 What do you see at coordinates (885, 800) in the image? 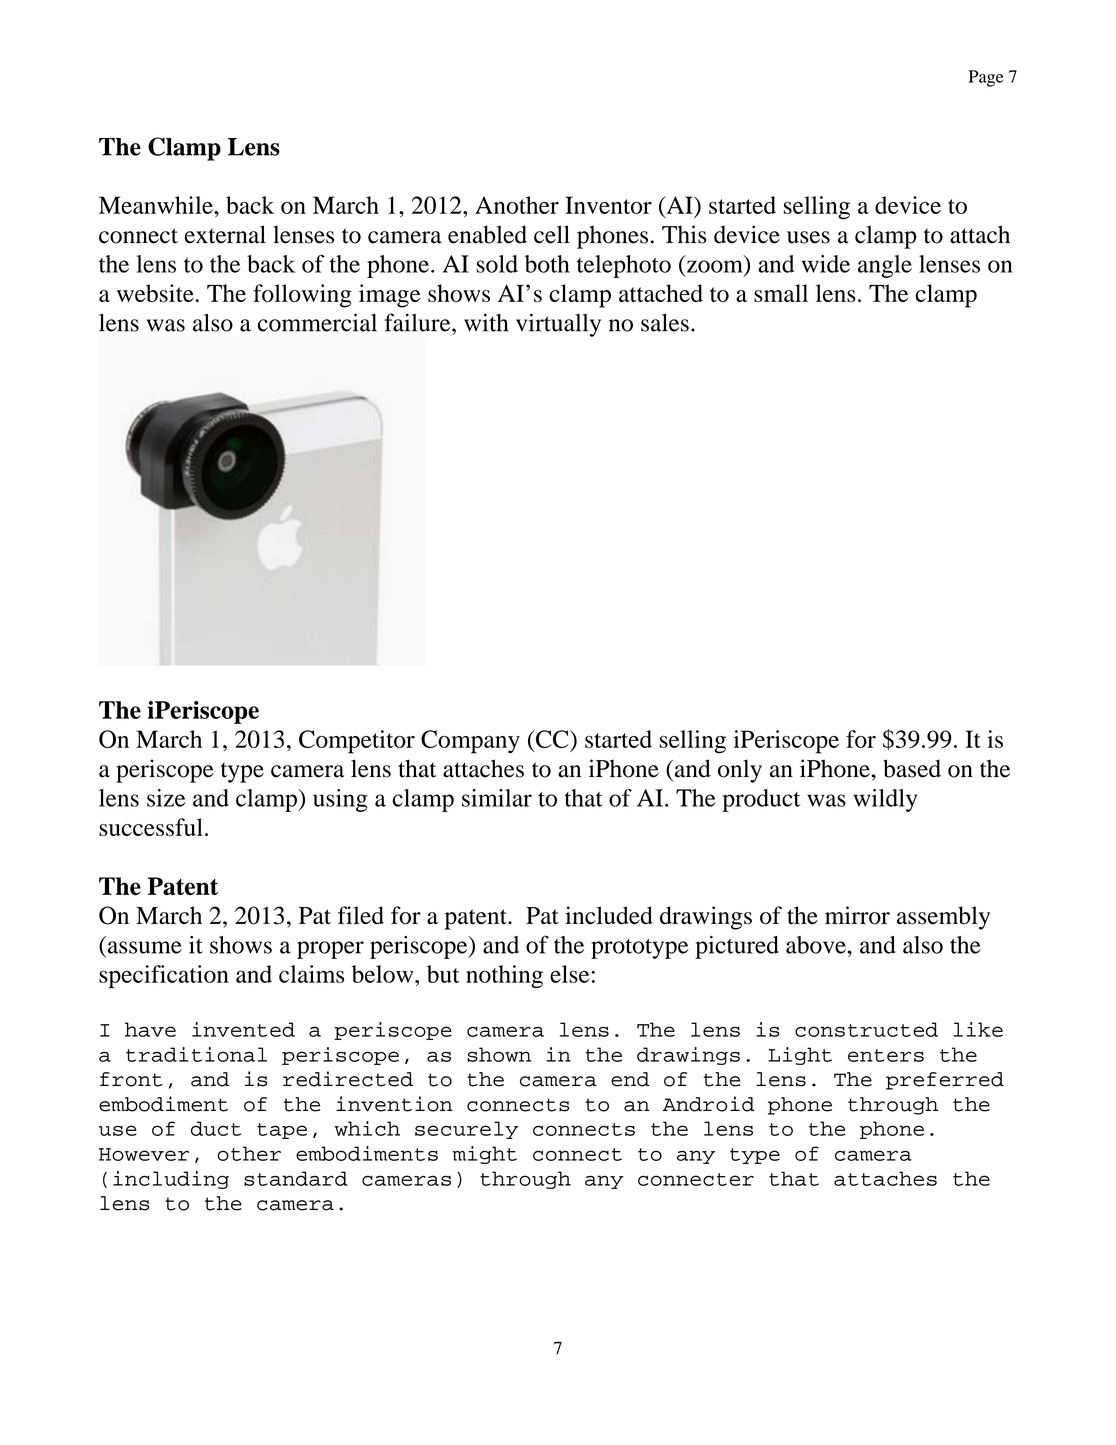
I see `wildly` at bounding box center [885, 800].
